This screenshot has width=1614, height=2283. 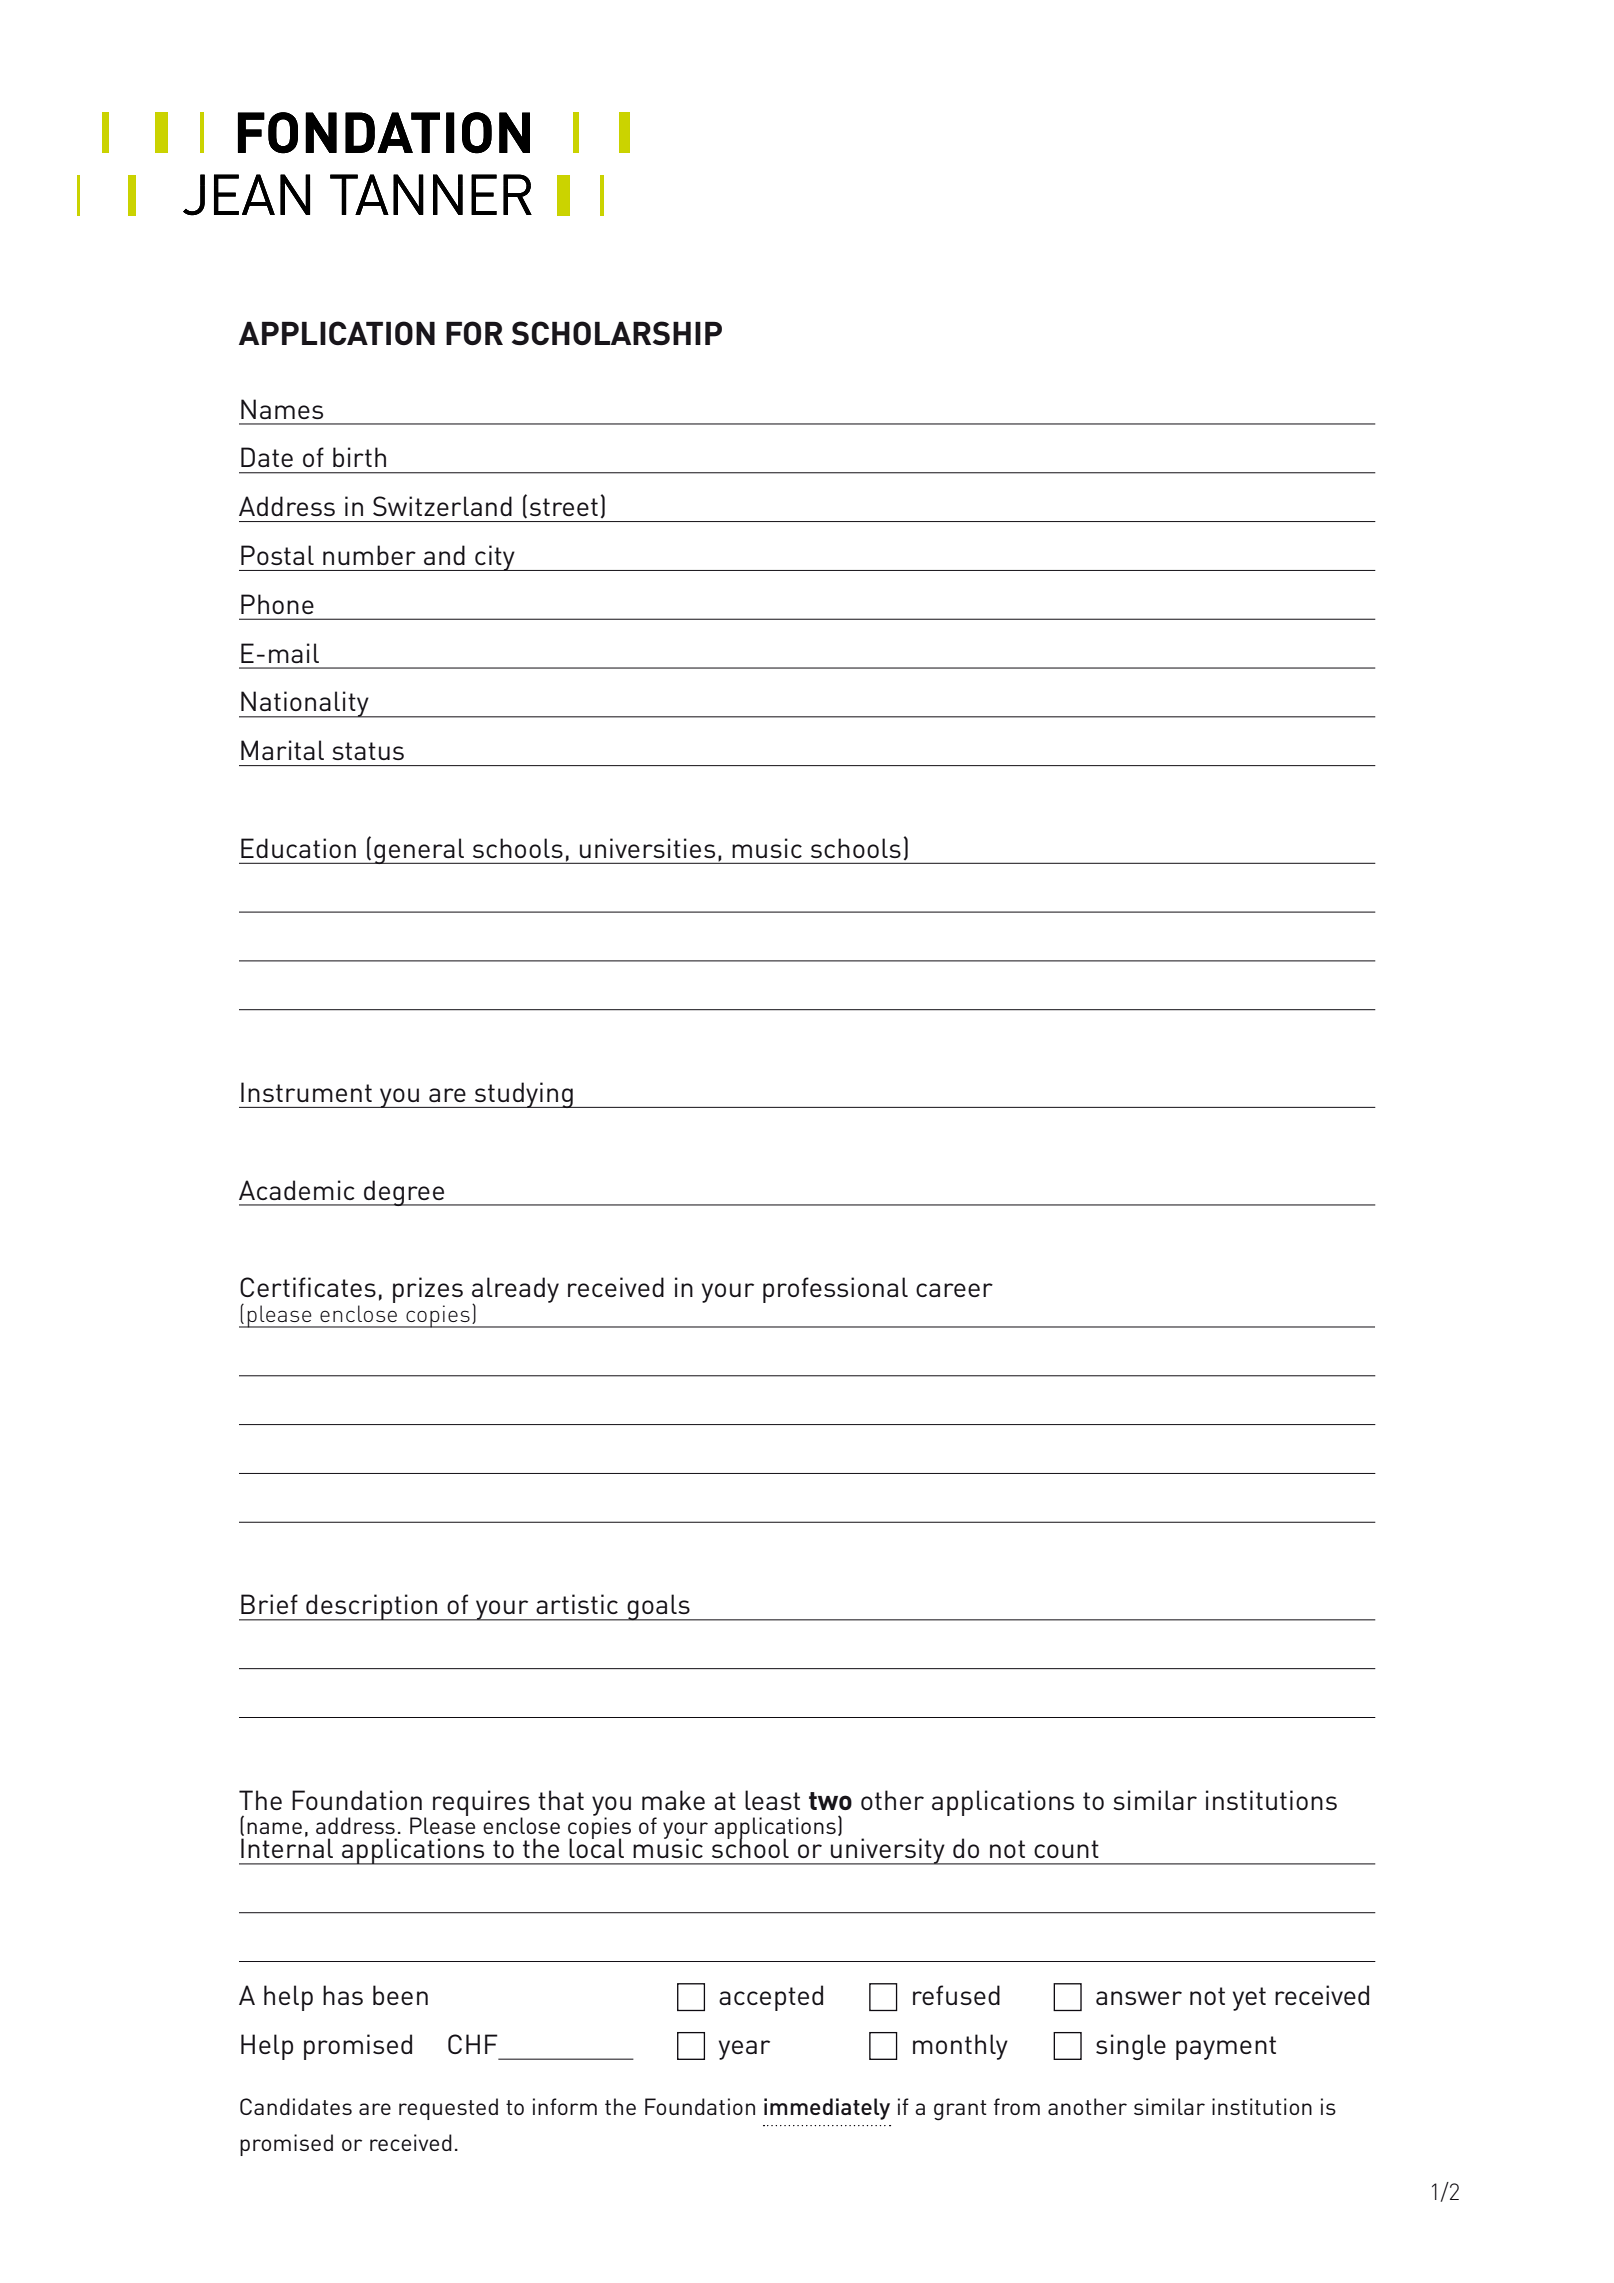 What do you see at coordinates (428, 1291) in the screenshot?
I see `prizes` at bounding box center [428, 1291].
